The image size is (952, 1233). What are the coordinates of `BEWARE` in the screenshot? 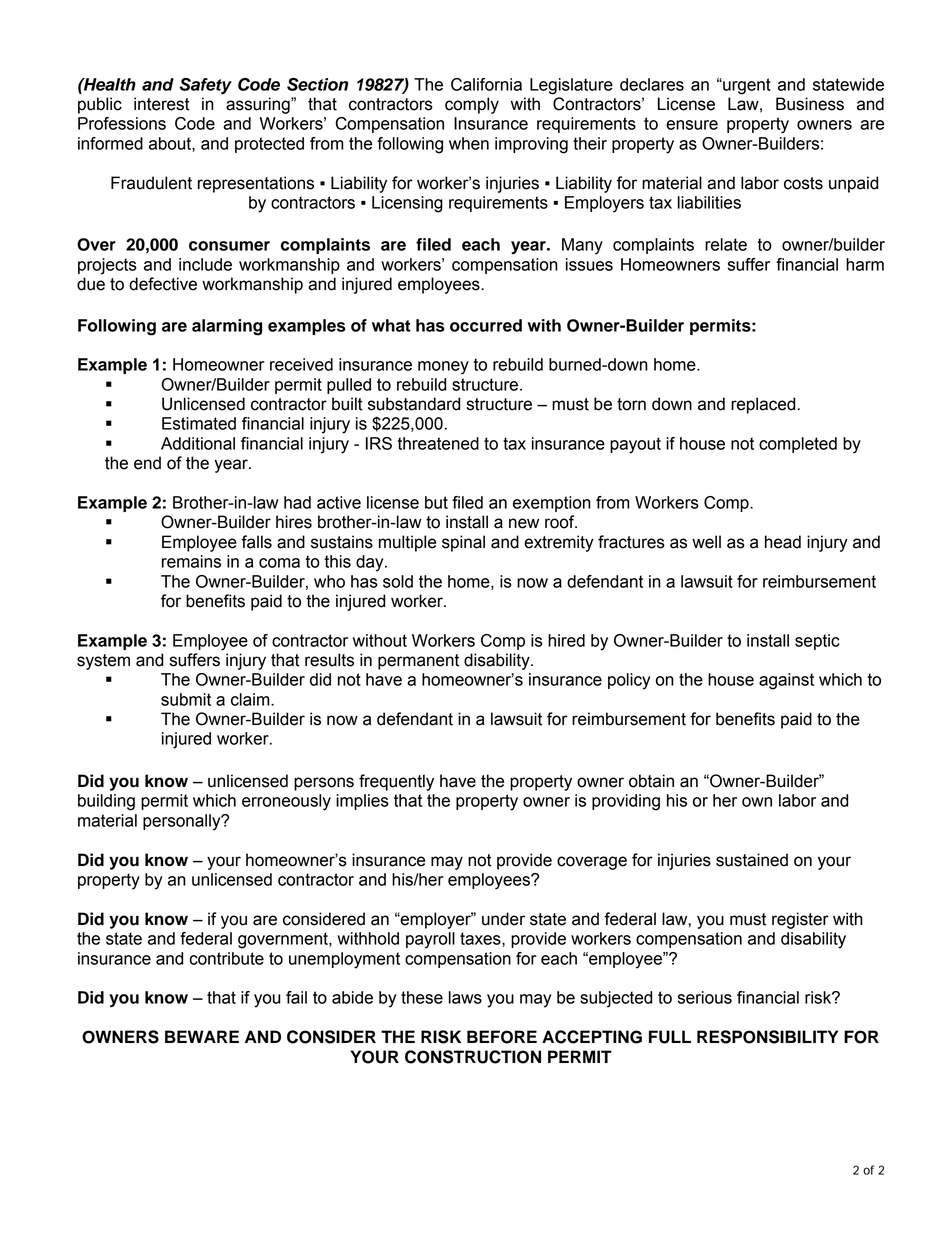 It's located at (202, 1036).
